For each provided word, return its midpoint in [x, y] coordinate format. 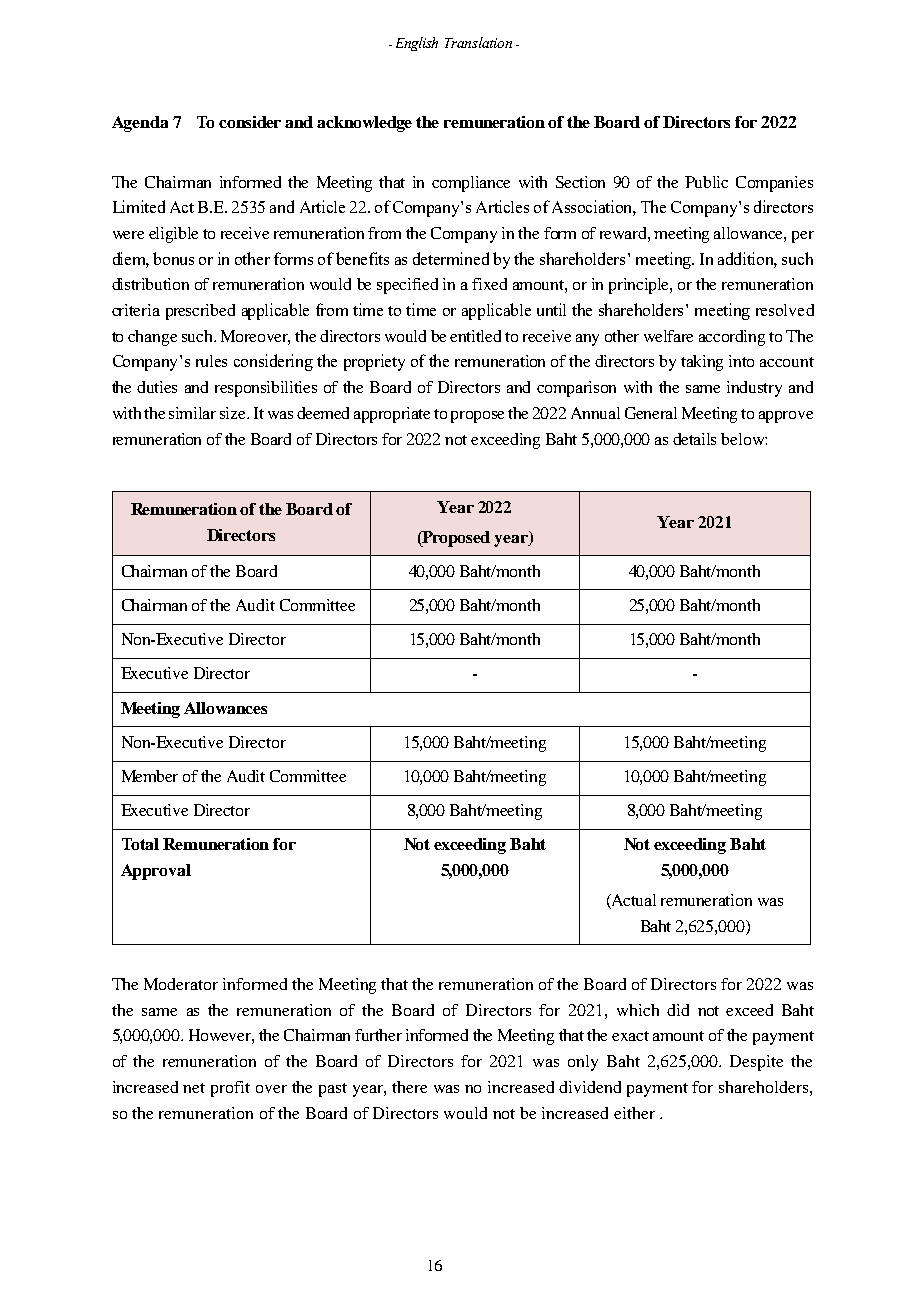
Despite [756, 1063]
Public [706, 182]
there [409, 1087]
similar [192, 413]
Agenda [140, 124]
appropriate [392, 415]
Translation [478, 42]
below [743, 439]
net [194, 1088]
